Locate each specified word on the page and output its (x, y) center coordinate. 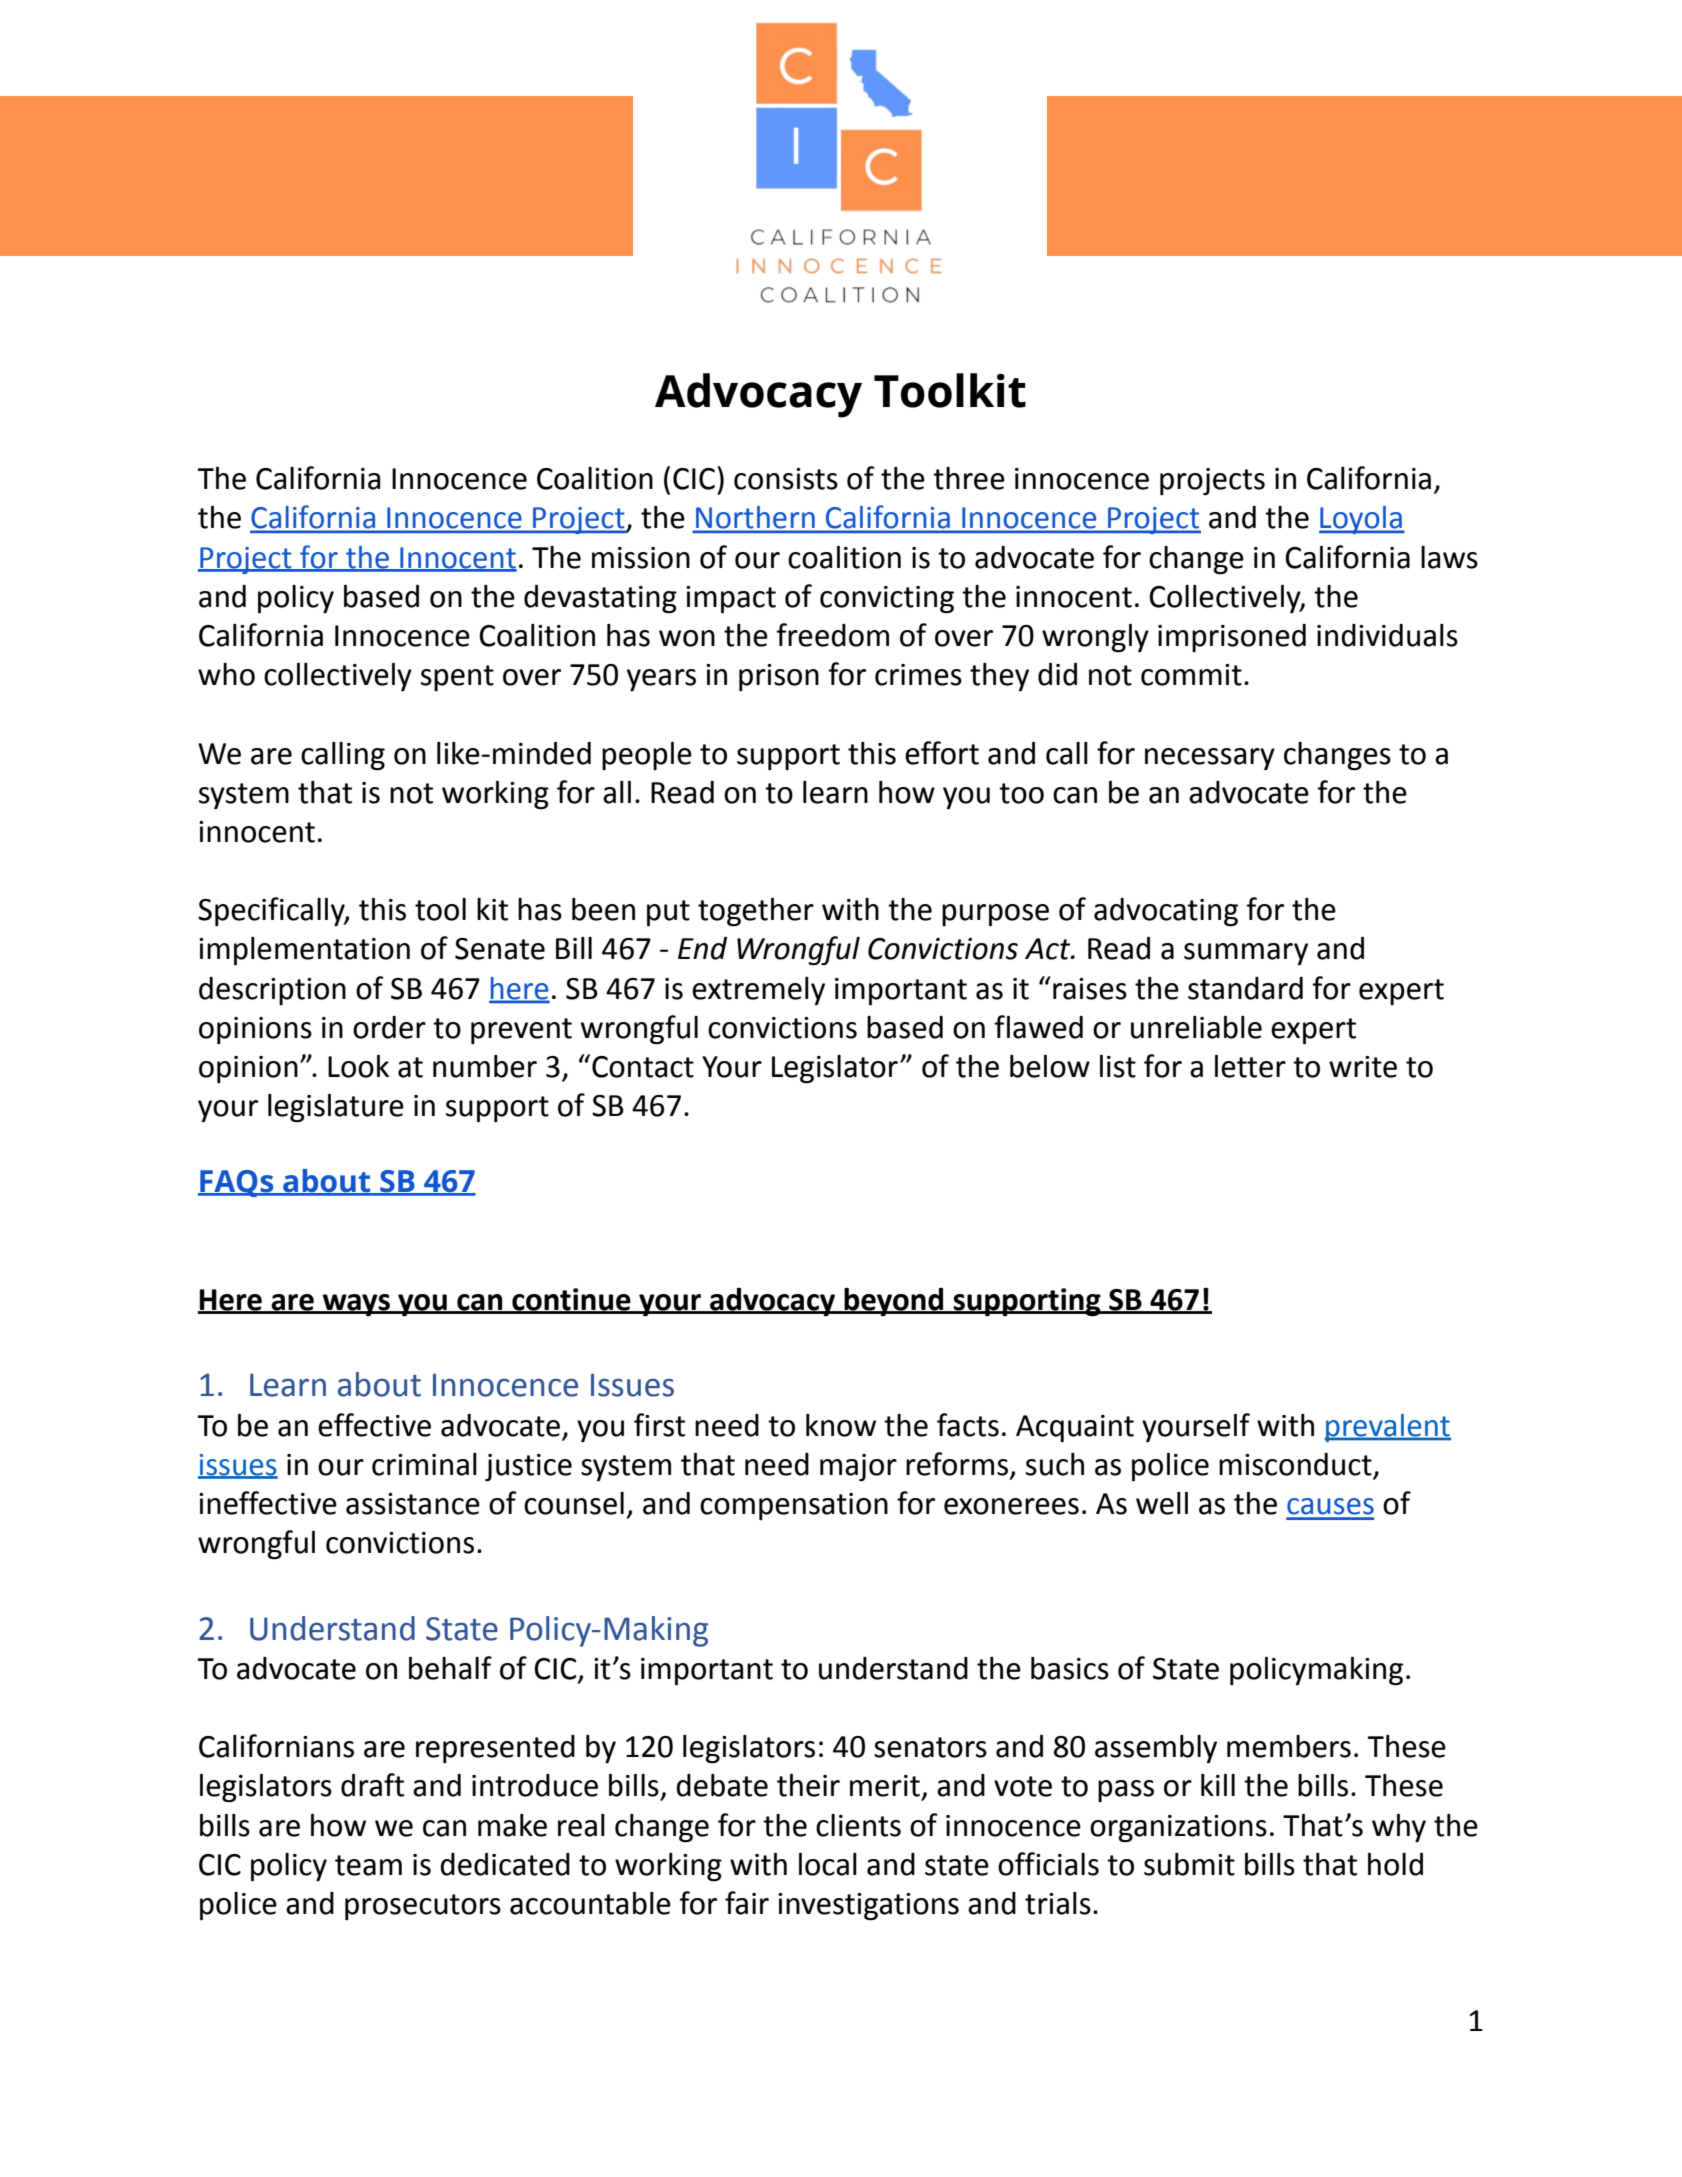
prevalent (1388, 1428)
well (1162, 1503)
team (368, 1865)
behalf (450, 1668)
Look (358, 1066)
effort (942, 753)
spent (457, 678)
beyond (894, 1302)
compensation (794, 1506)
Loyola (1361, 520)
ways (356, 1305)
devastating (600, 599)
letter (1250, 1066)
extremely (758, 991)
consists (786, 479)
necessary (1210, 759)
